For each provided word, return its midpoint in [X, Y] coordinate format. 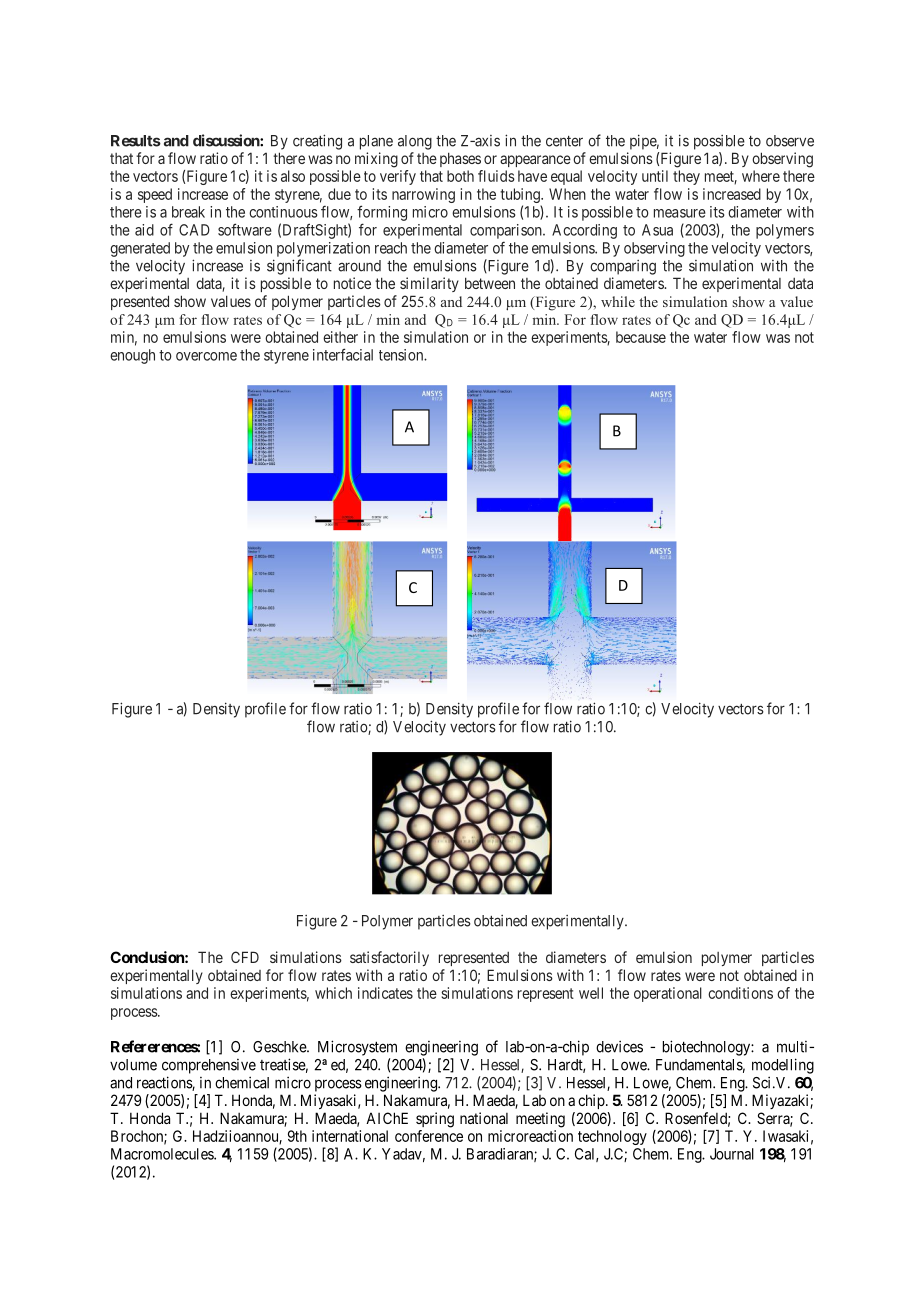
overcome [206, 356]
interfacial [343, 354]
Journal [732, 1154]
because [641, 337]
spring [435, 1120]
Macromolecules [163, 1154]
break [188, 212]
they [686, 177]
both [460, 176]
